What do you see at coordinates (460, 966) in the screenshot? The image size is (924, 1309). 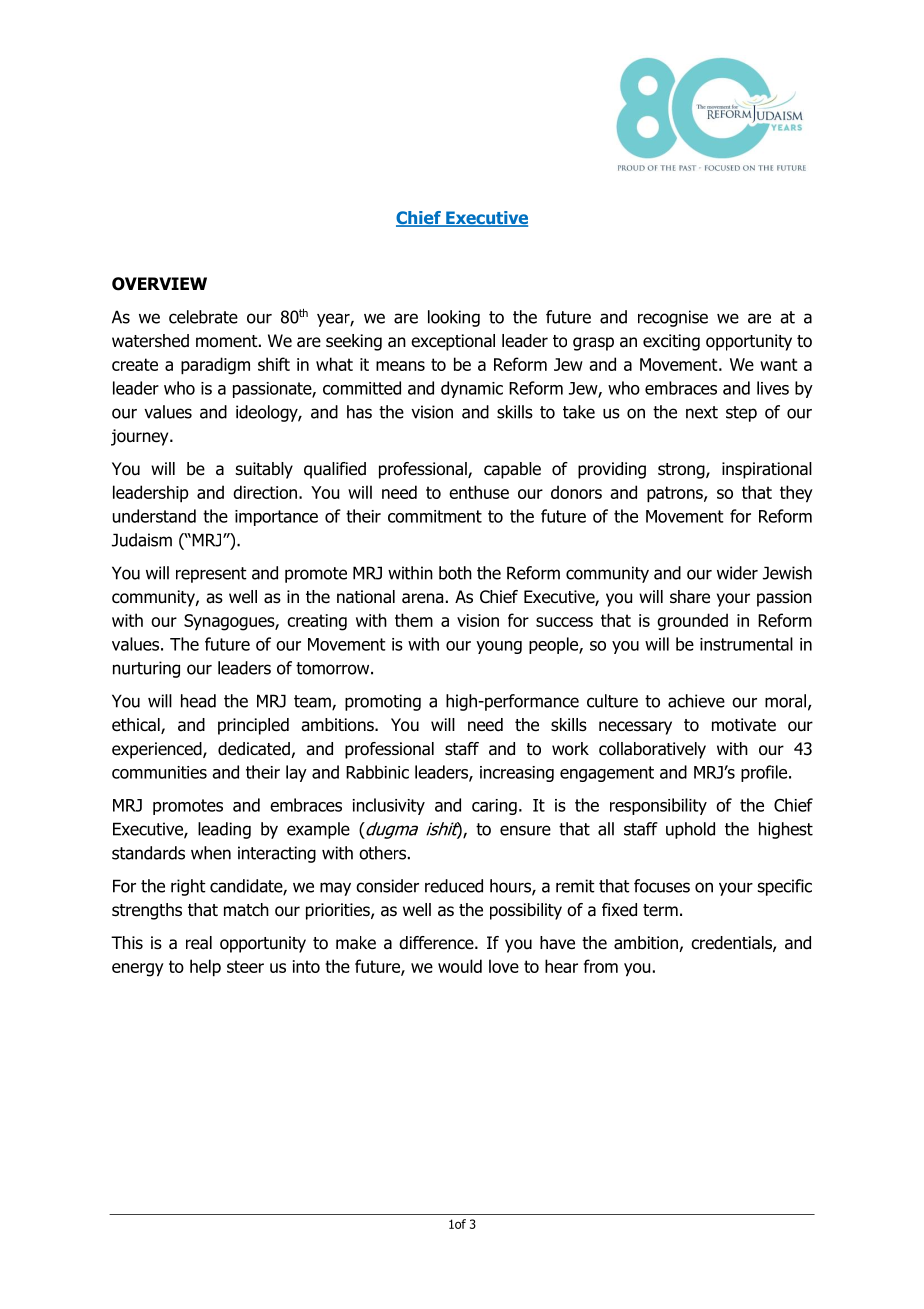 I see `would` at bounding box center [460, 966].
